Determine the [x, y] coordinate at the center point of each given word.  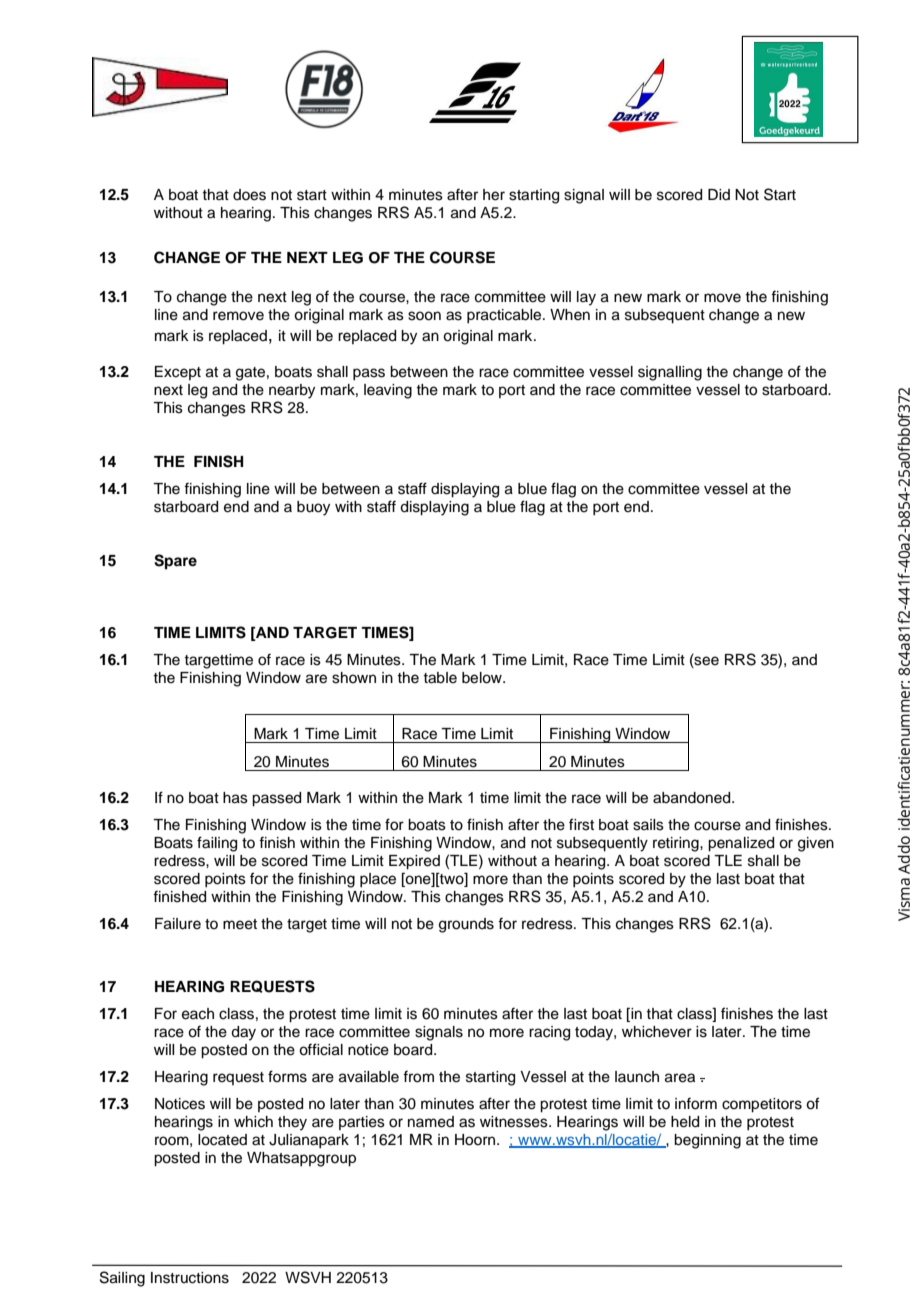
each [198, 1014]
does [249, 195]
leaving [388, 391]
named [431, 1122]
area [680, 1078]
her [494, 195]
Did [719, 194]
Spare [175, 562]
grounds [466, 925]
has [235, 798]
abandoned [693, 798]
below [483, 678]
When [570, 315]
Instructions [190, 1278]
